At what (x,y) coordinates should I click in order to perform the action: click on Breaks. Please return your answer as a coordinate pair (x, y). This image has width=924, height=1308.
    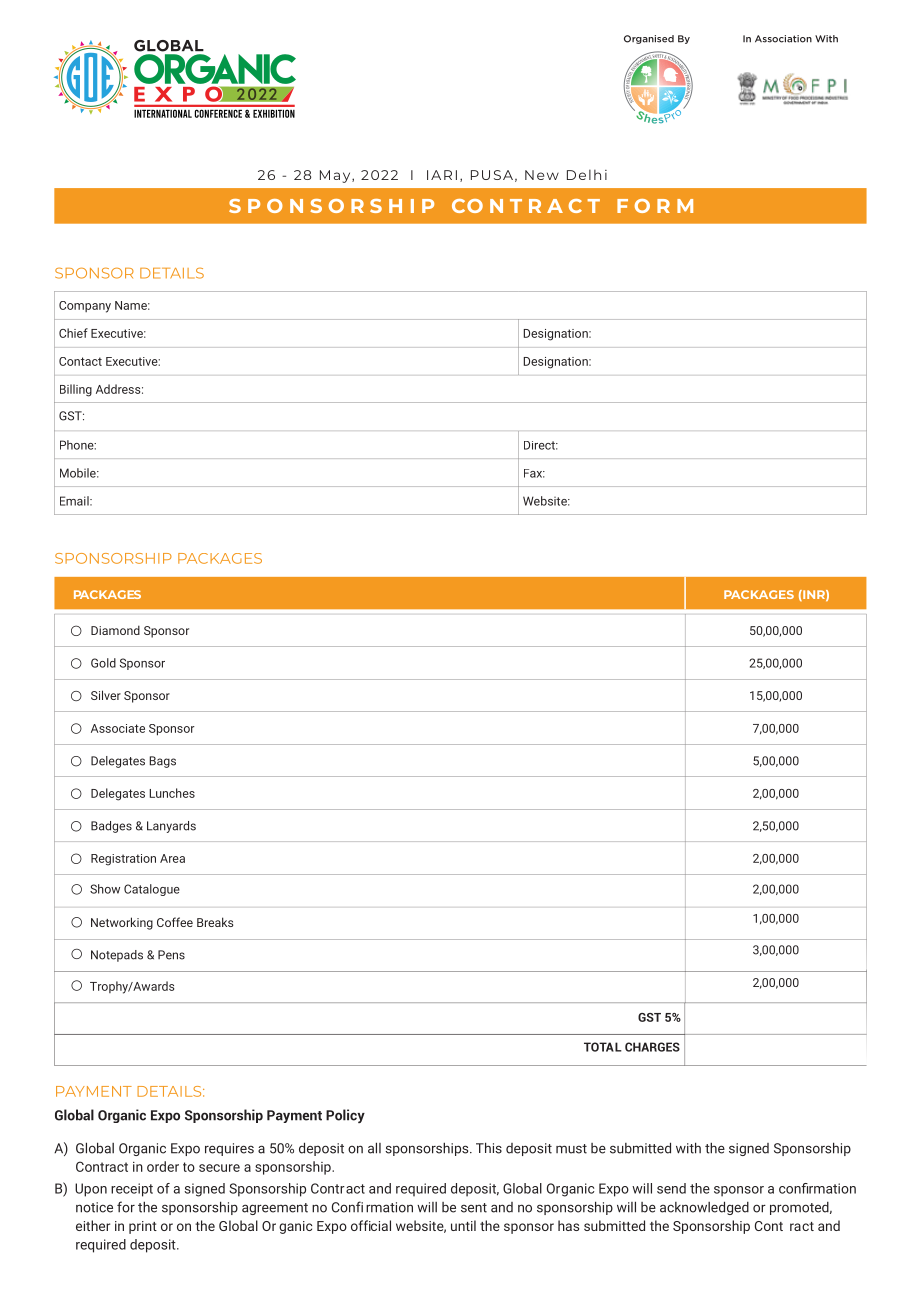
    Looking at the image, I should click on (215, 922).
